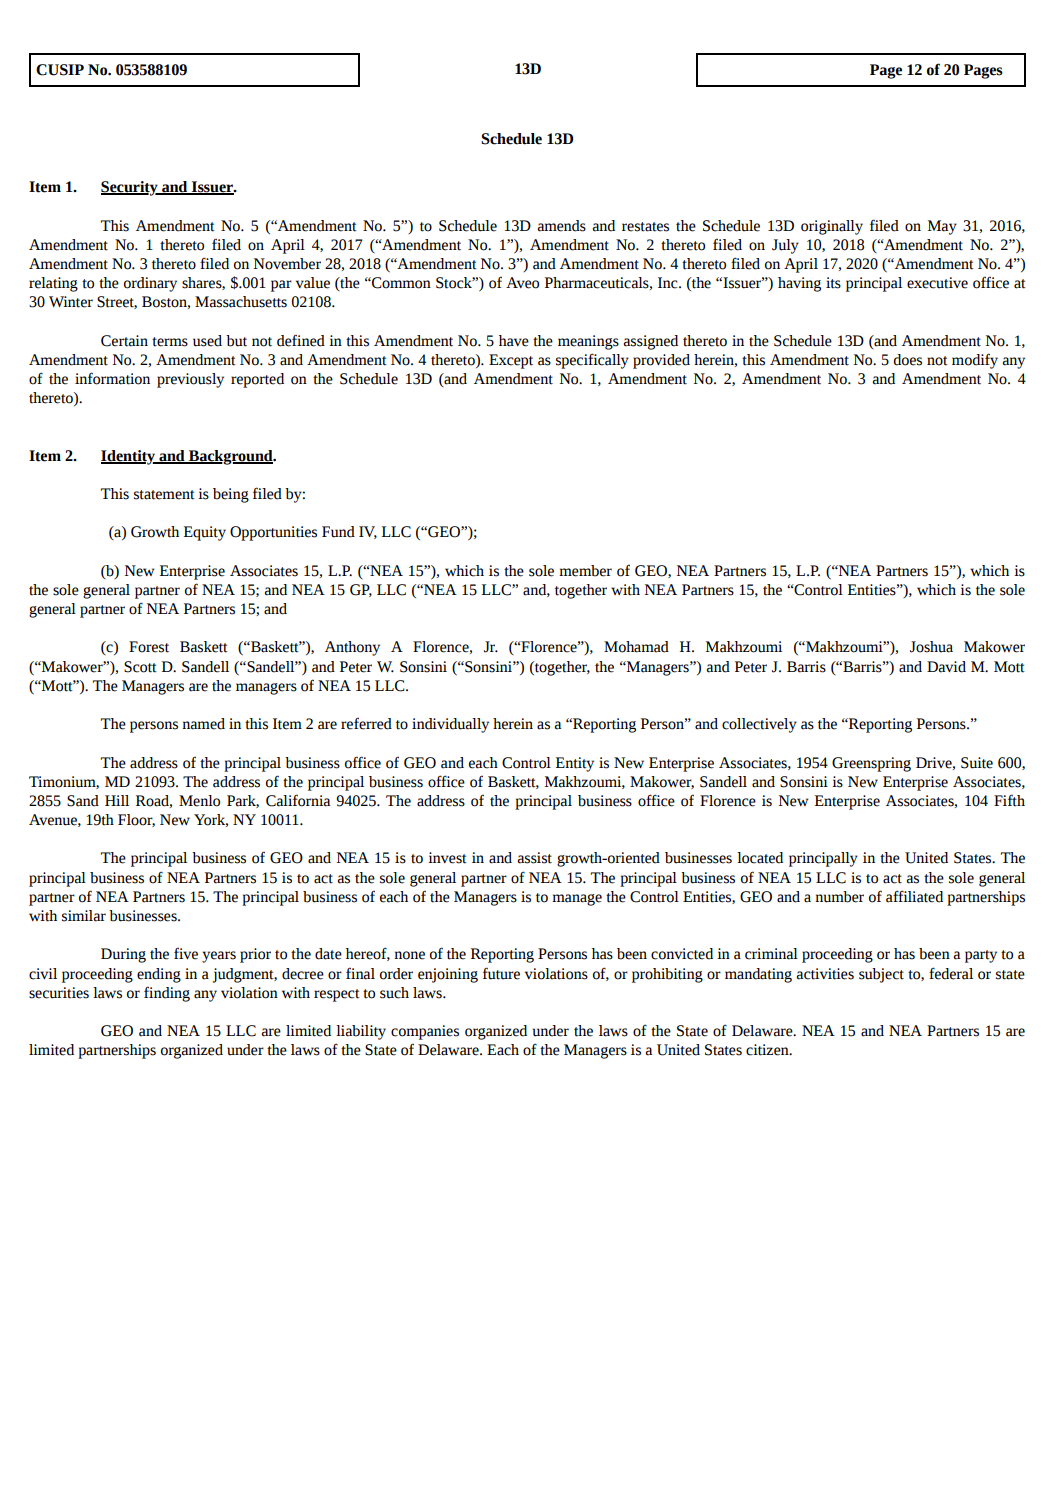  What do you see at coordinates (562, 226) in the screenshot?
I see `amends` at bounding box center [562, 226].
